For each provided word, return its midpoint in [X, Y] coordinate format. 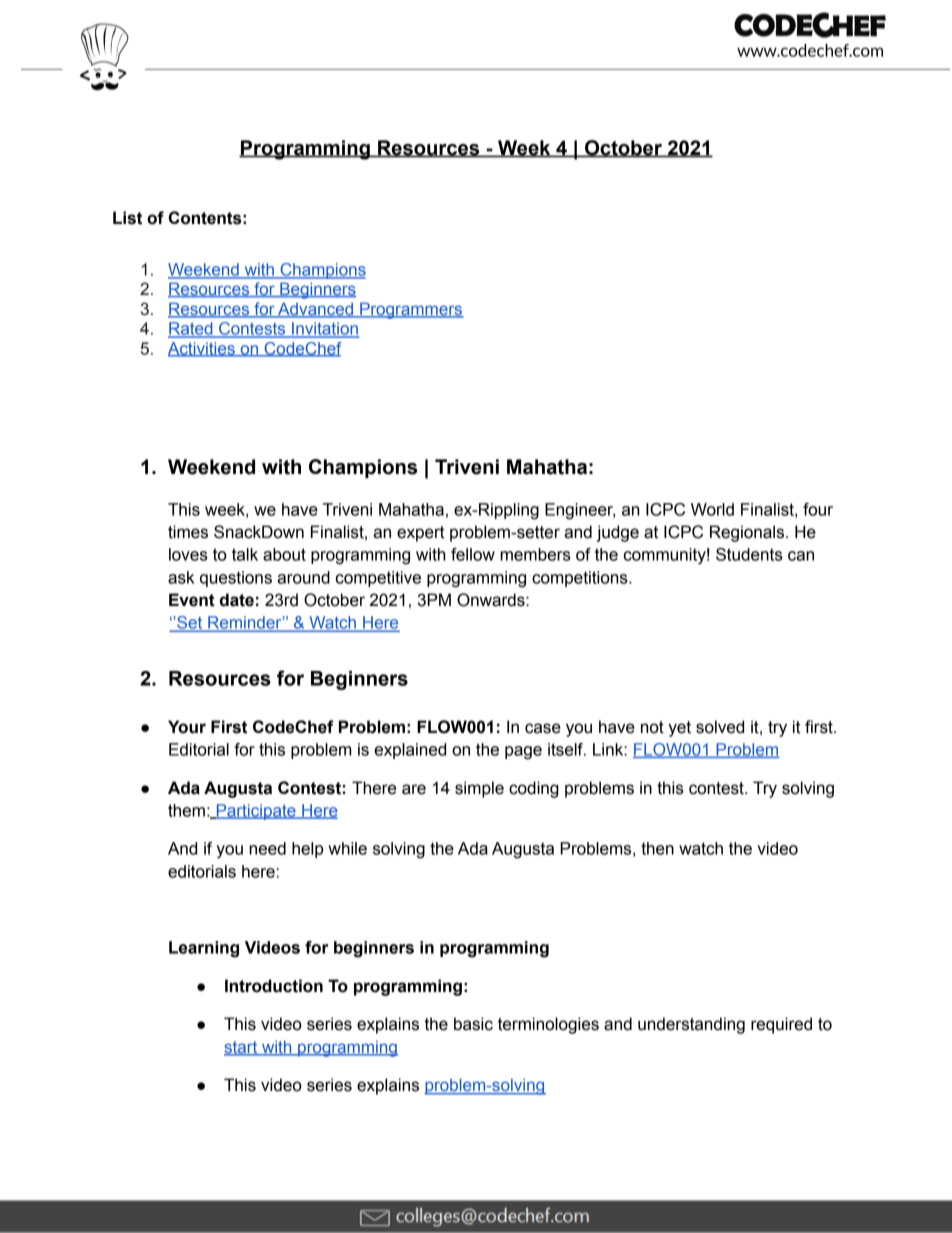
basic [473, 1024]
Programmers [411, 310]
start [242, 1048]
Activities [202, 349]
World [712, 509]
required [781, 1025]
